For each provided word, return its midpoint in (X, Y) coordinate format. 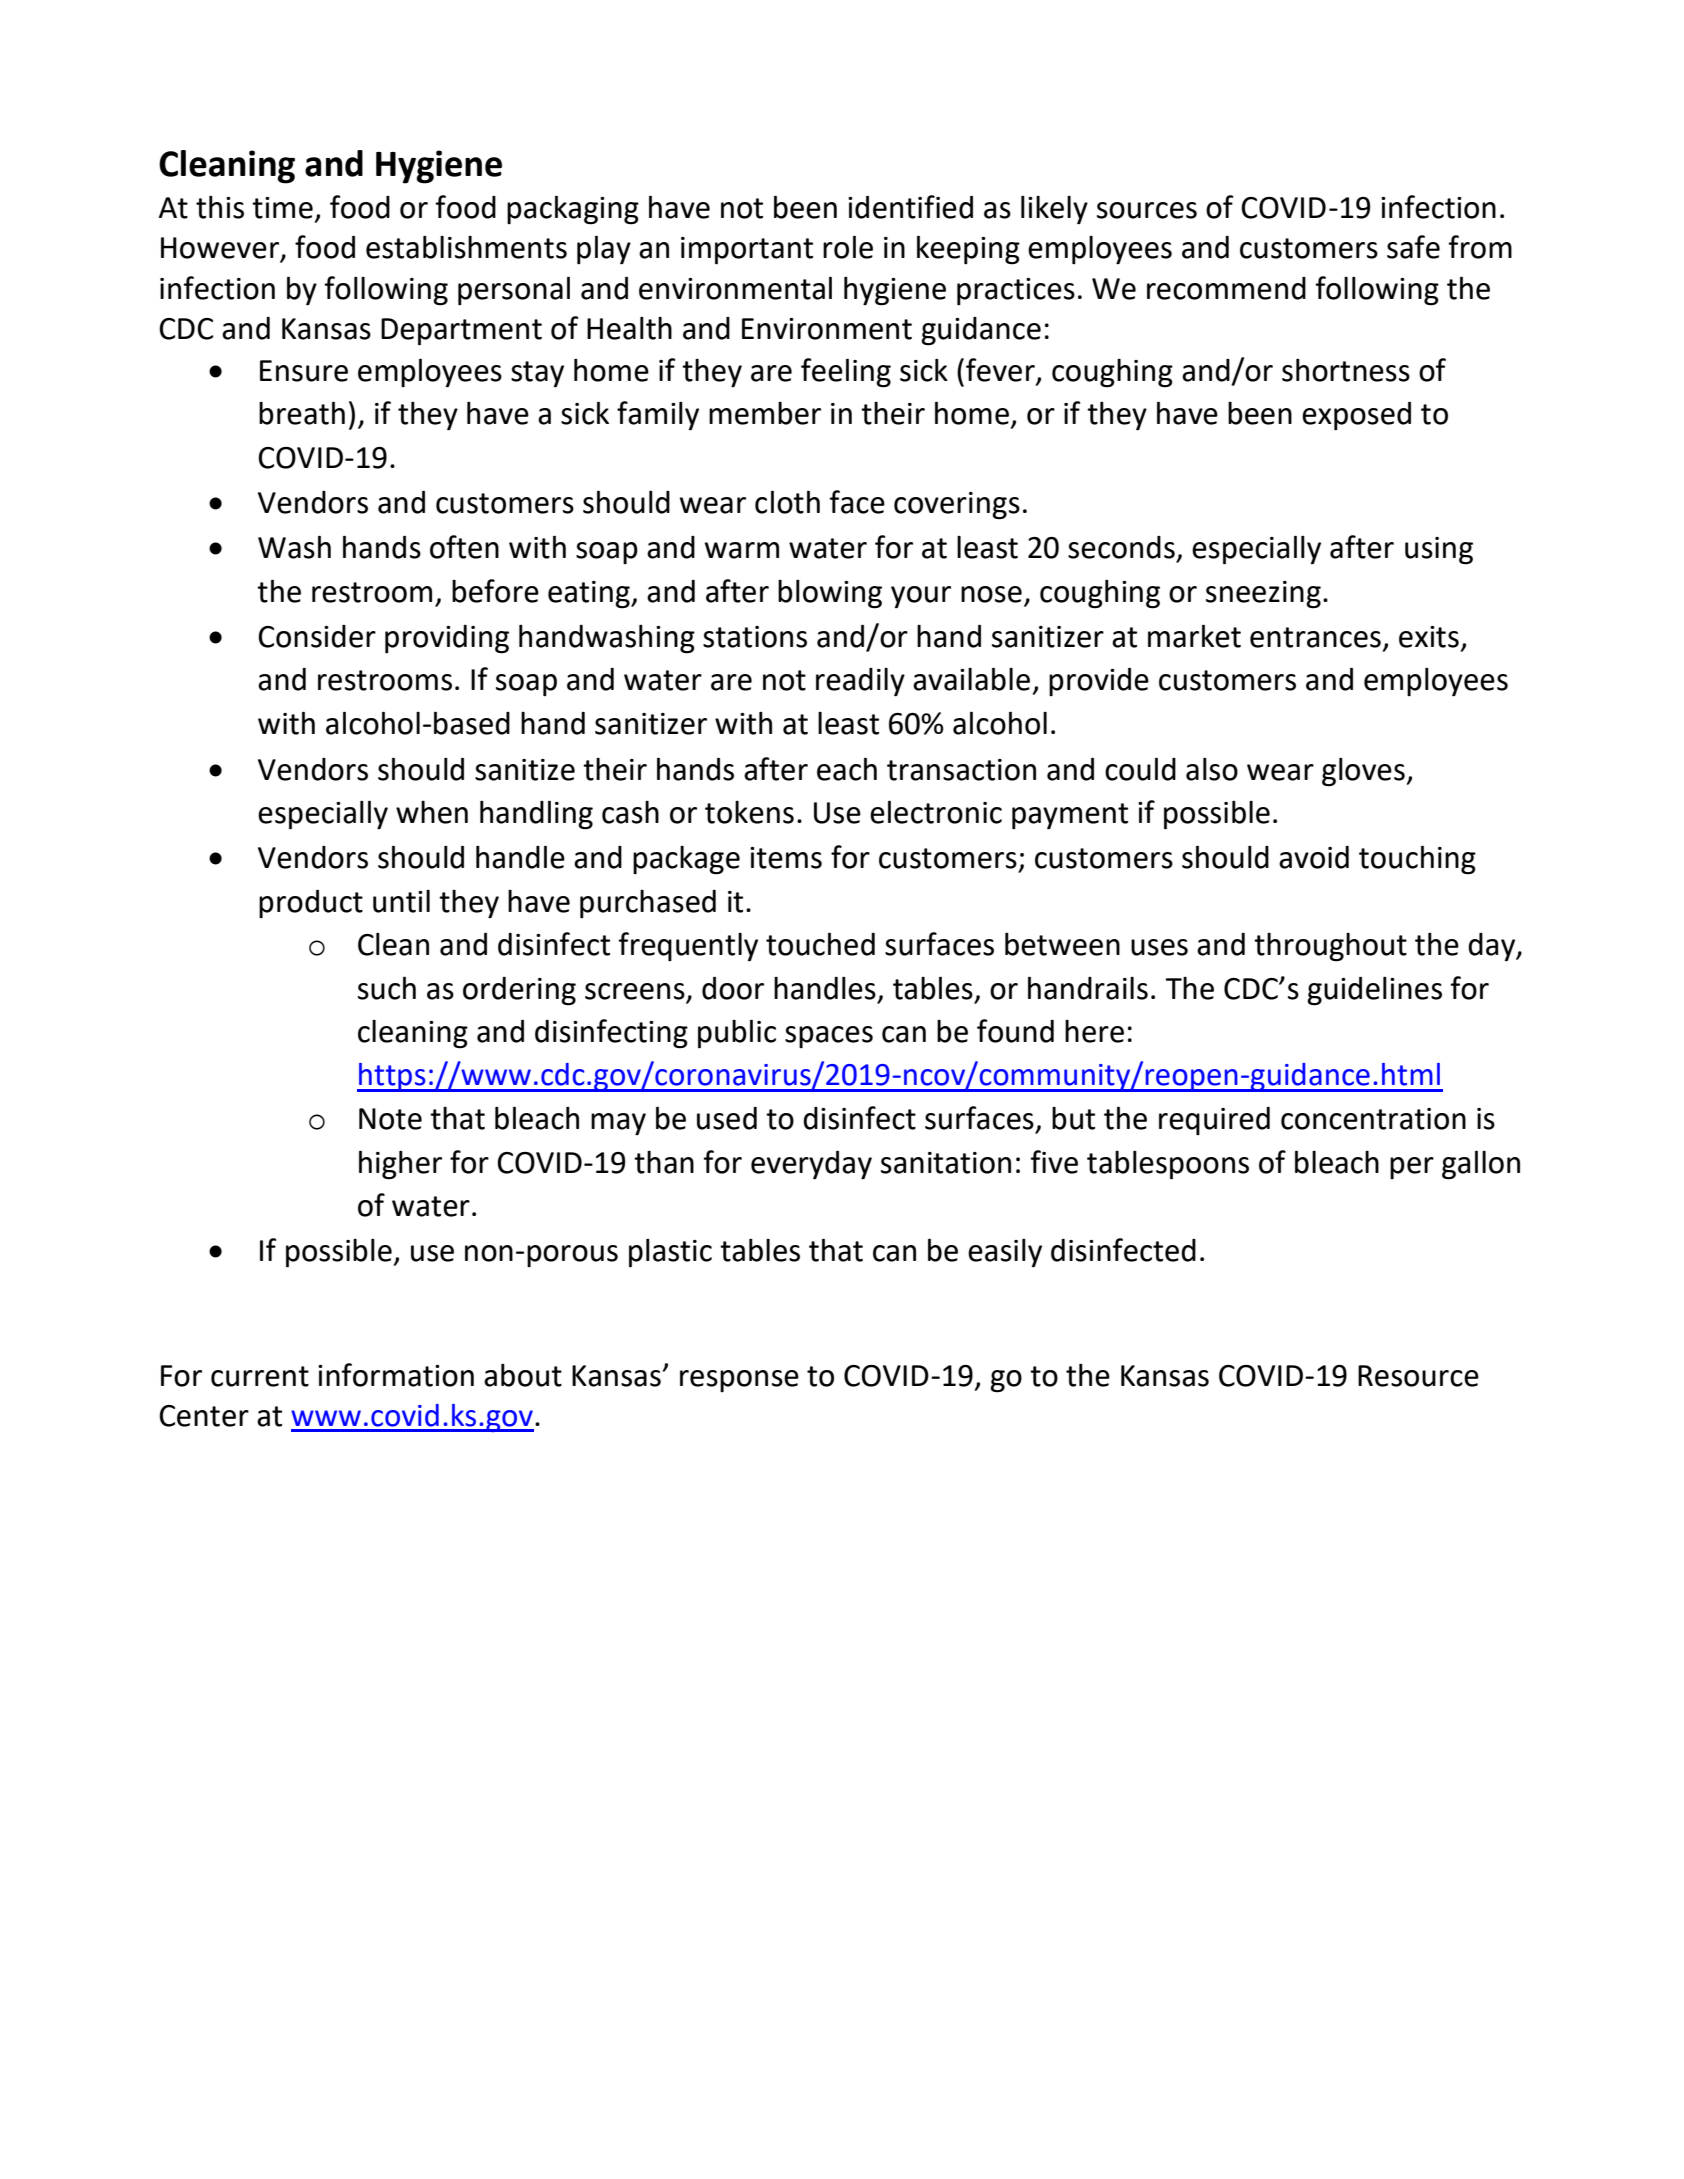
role (848, 247)
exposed (1356, 416)
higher (400, 1165)
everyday (811, 1165)
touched (820, 944)
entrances (1315, 637)
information (396, 1375)
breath (302, 413)
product (311, 904)
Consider (317, 636)
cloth (787, 502)
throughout (1330, 947)
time (282, 208)
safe (1413, 247)
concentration (1373, 1119)
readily (860, 682)
